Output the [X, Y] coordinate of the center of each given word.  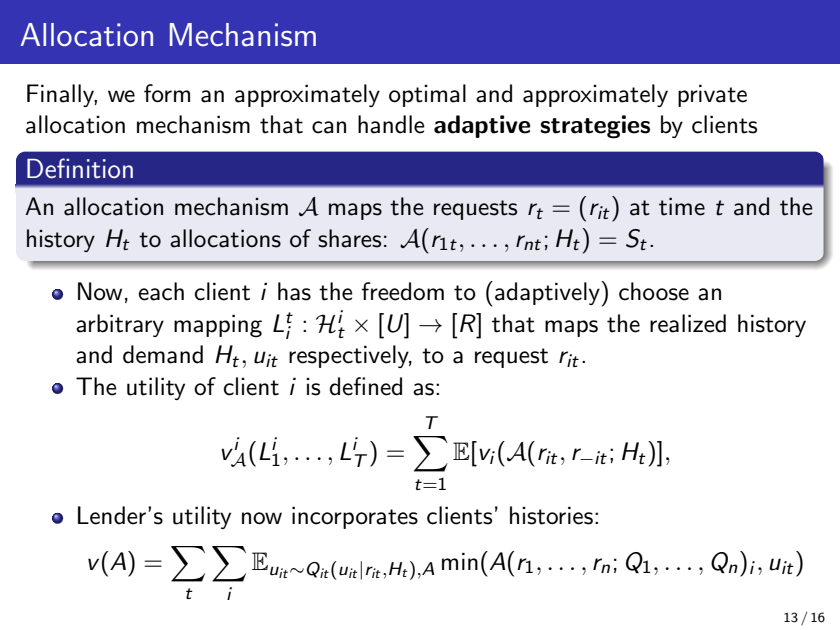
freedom [403, 291]
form [167, 93]
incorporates [355, 517]
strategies [595, 127]
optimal [427, 95]
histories [551, 515]
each [161, 291]
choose [654, 291]
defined [365, 386]
